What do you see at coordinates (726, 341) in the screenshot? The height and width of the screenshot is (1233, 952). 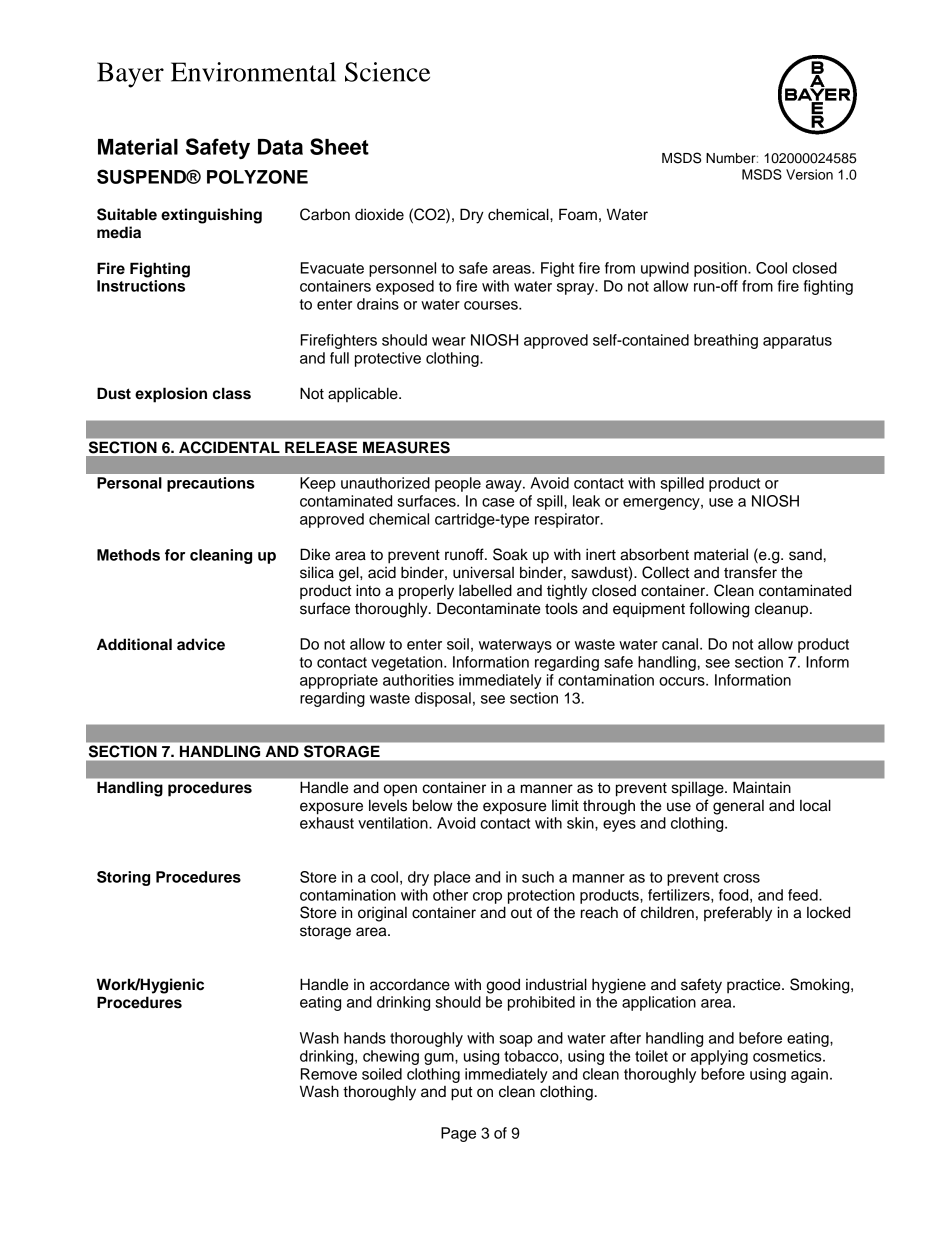 I see `breathing` at bounding box center [726, 341].
